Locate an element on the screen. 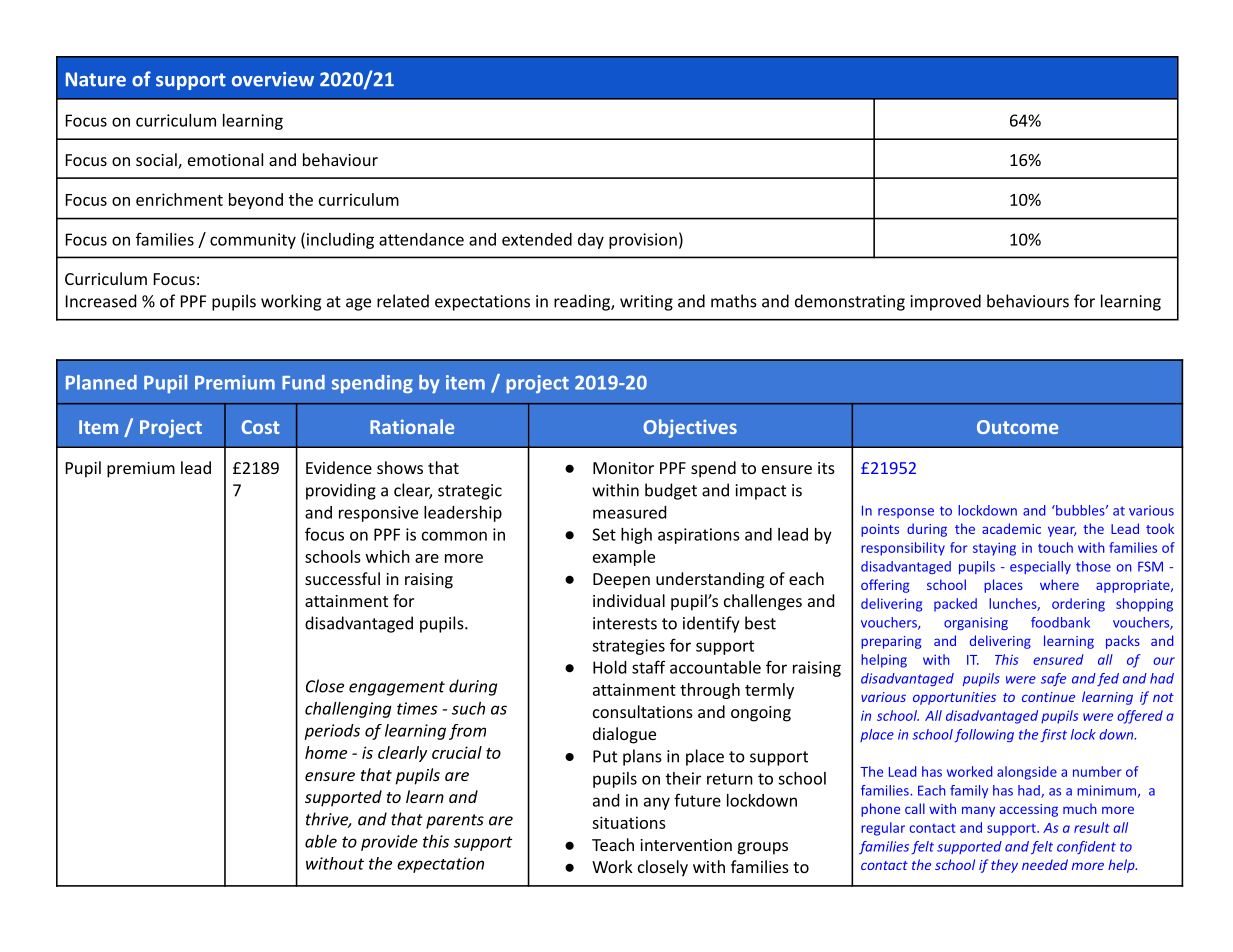 The image size is (1233, 952). demonstrating is located at coordinates (850, 302).
